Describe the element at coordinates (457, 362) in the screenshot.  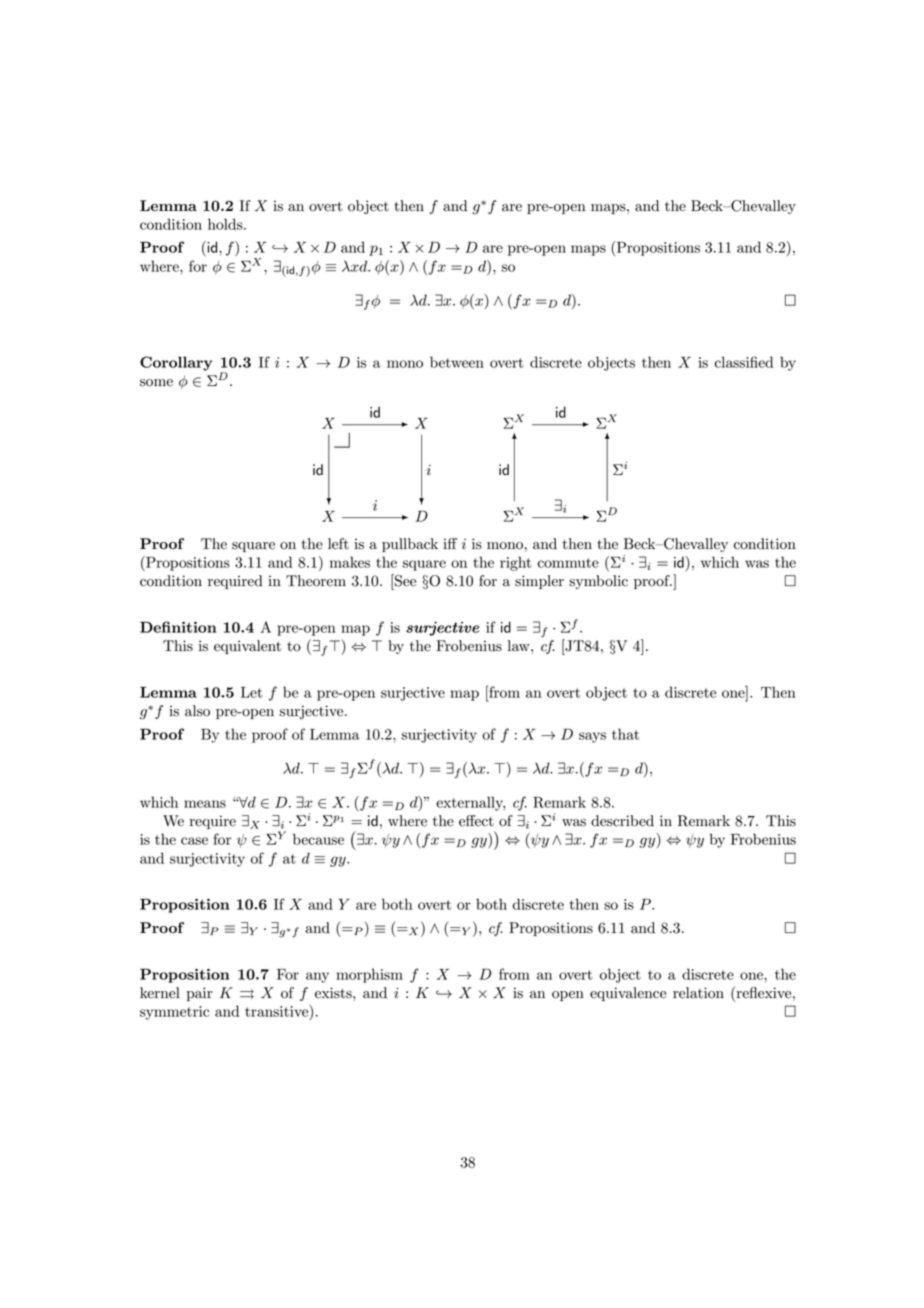
I see `between` at that location.
